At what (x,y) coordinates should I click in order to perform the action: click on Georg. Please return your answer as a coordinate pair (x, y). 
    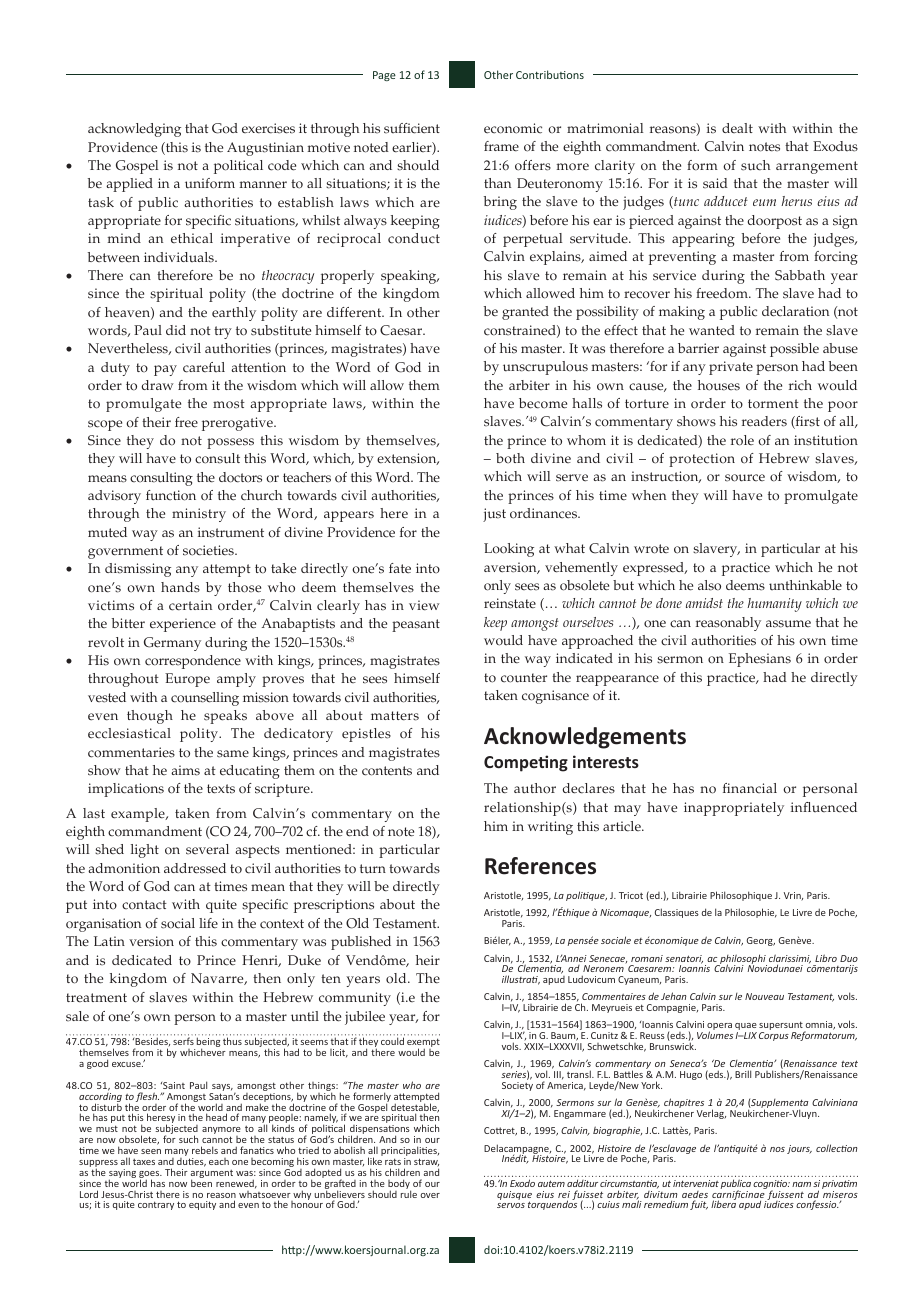
    Looking at the image, I should click on (760, 941).
